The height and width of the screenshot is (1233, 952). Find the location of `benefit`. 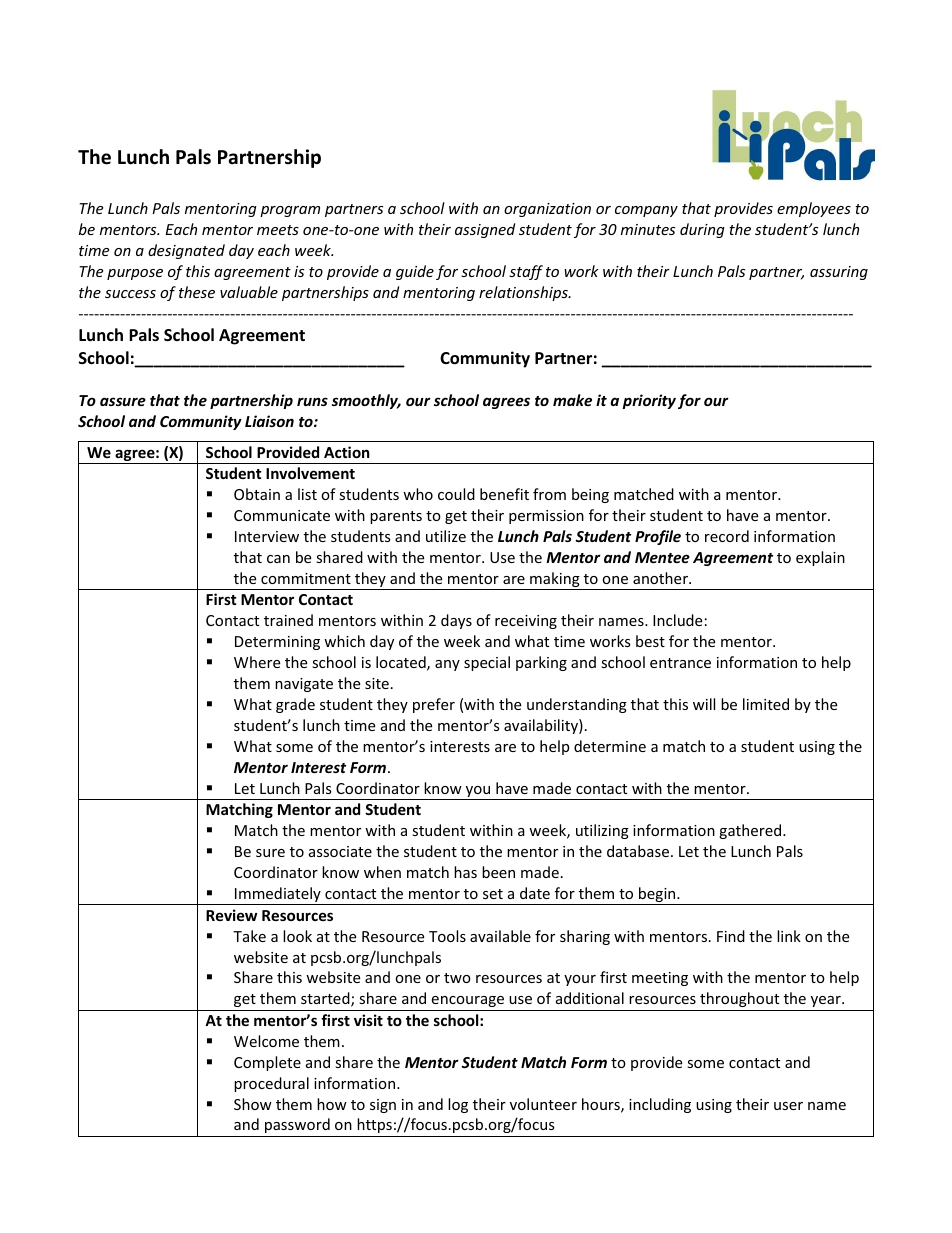

benefit is located at coordinates (504, 494).
